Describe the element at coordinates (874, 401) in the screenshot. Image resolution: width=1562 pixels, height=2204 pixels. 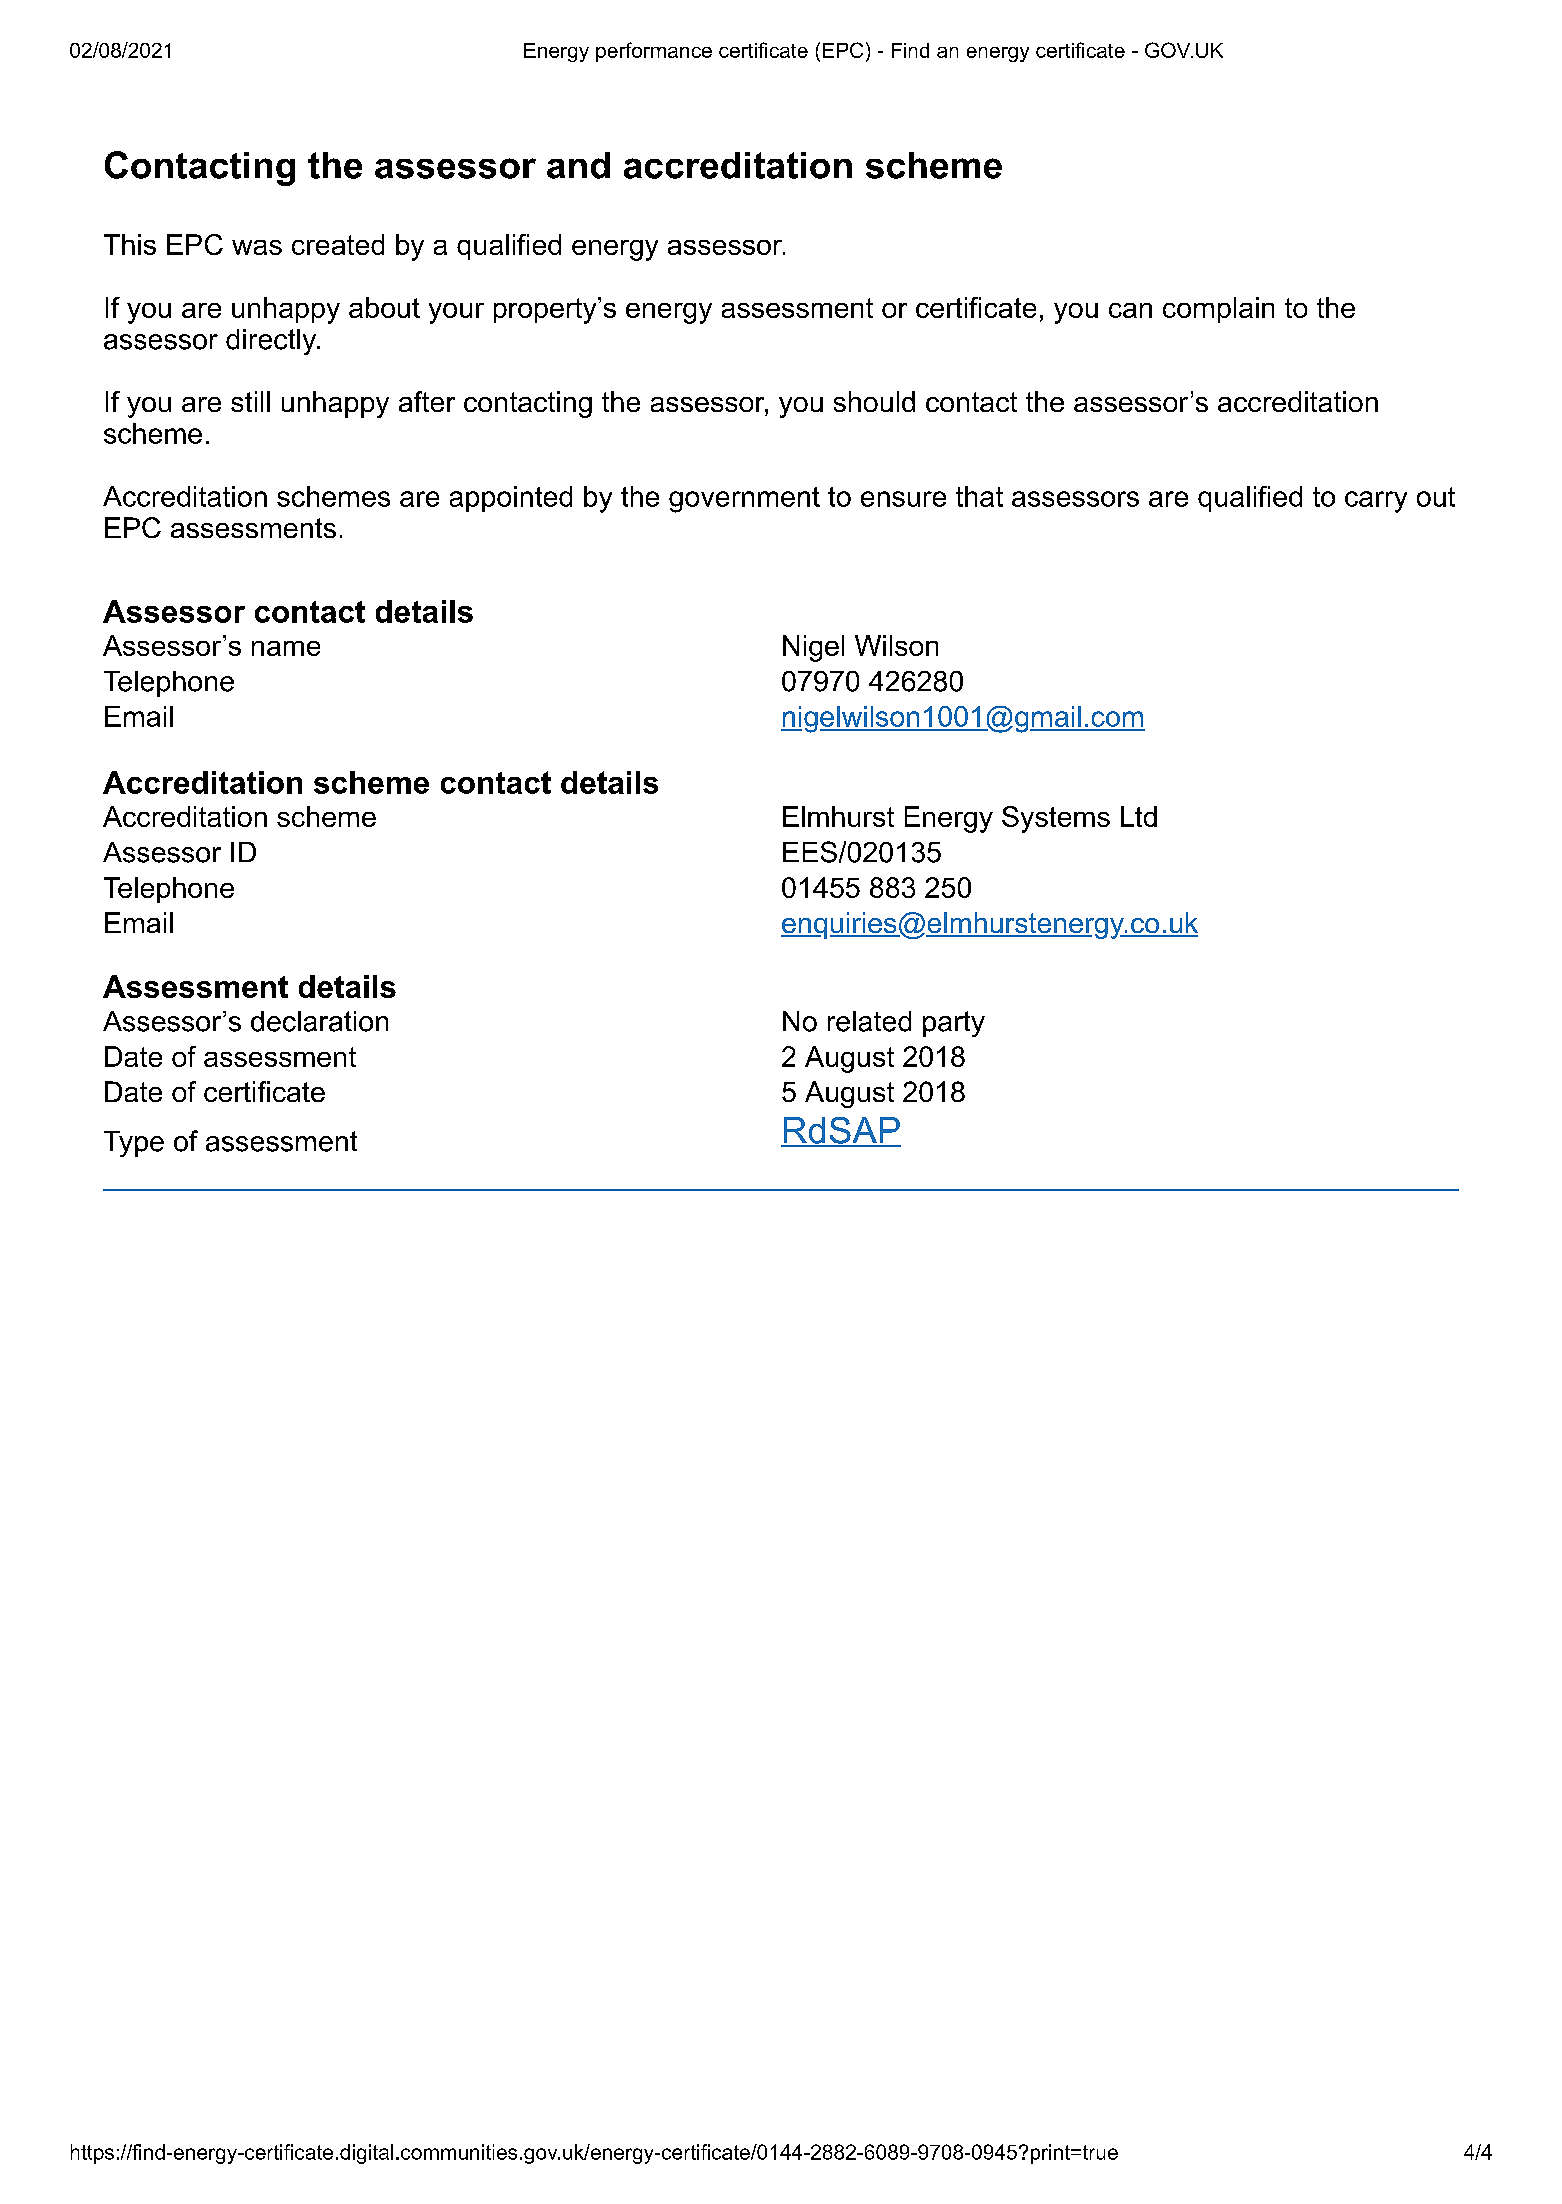
I see `should` at that location.
